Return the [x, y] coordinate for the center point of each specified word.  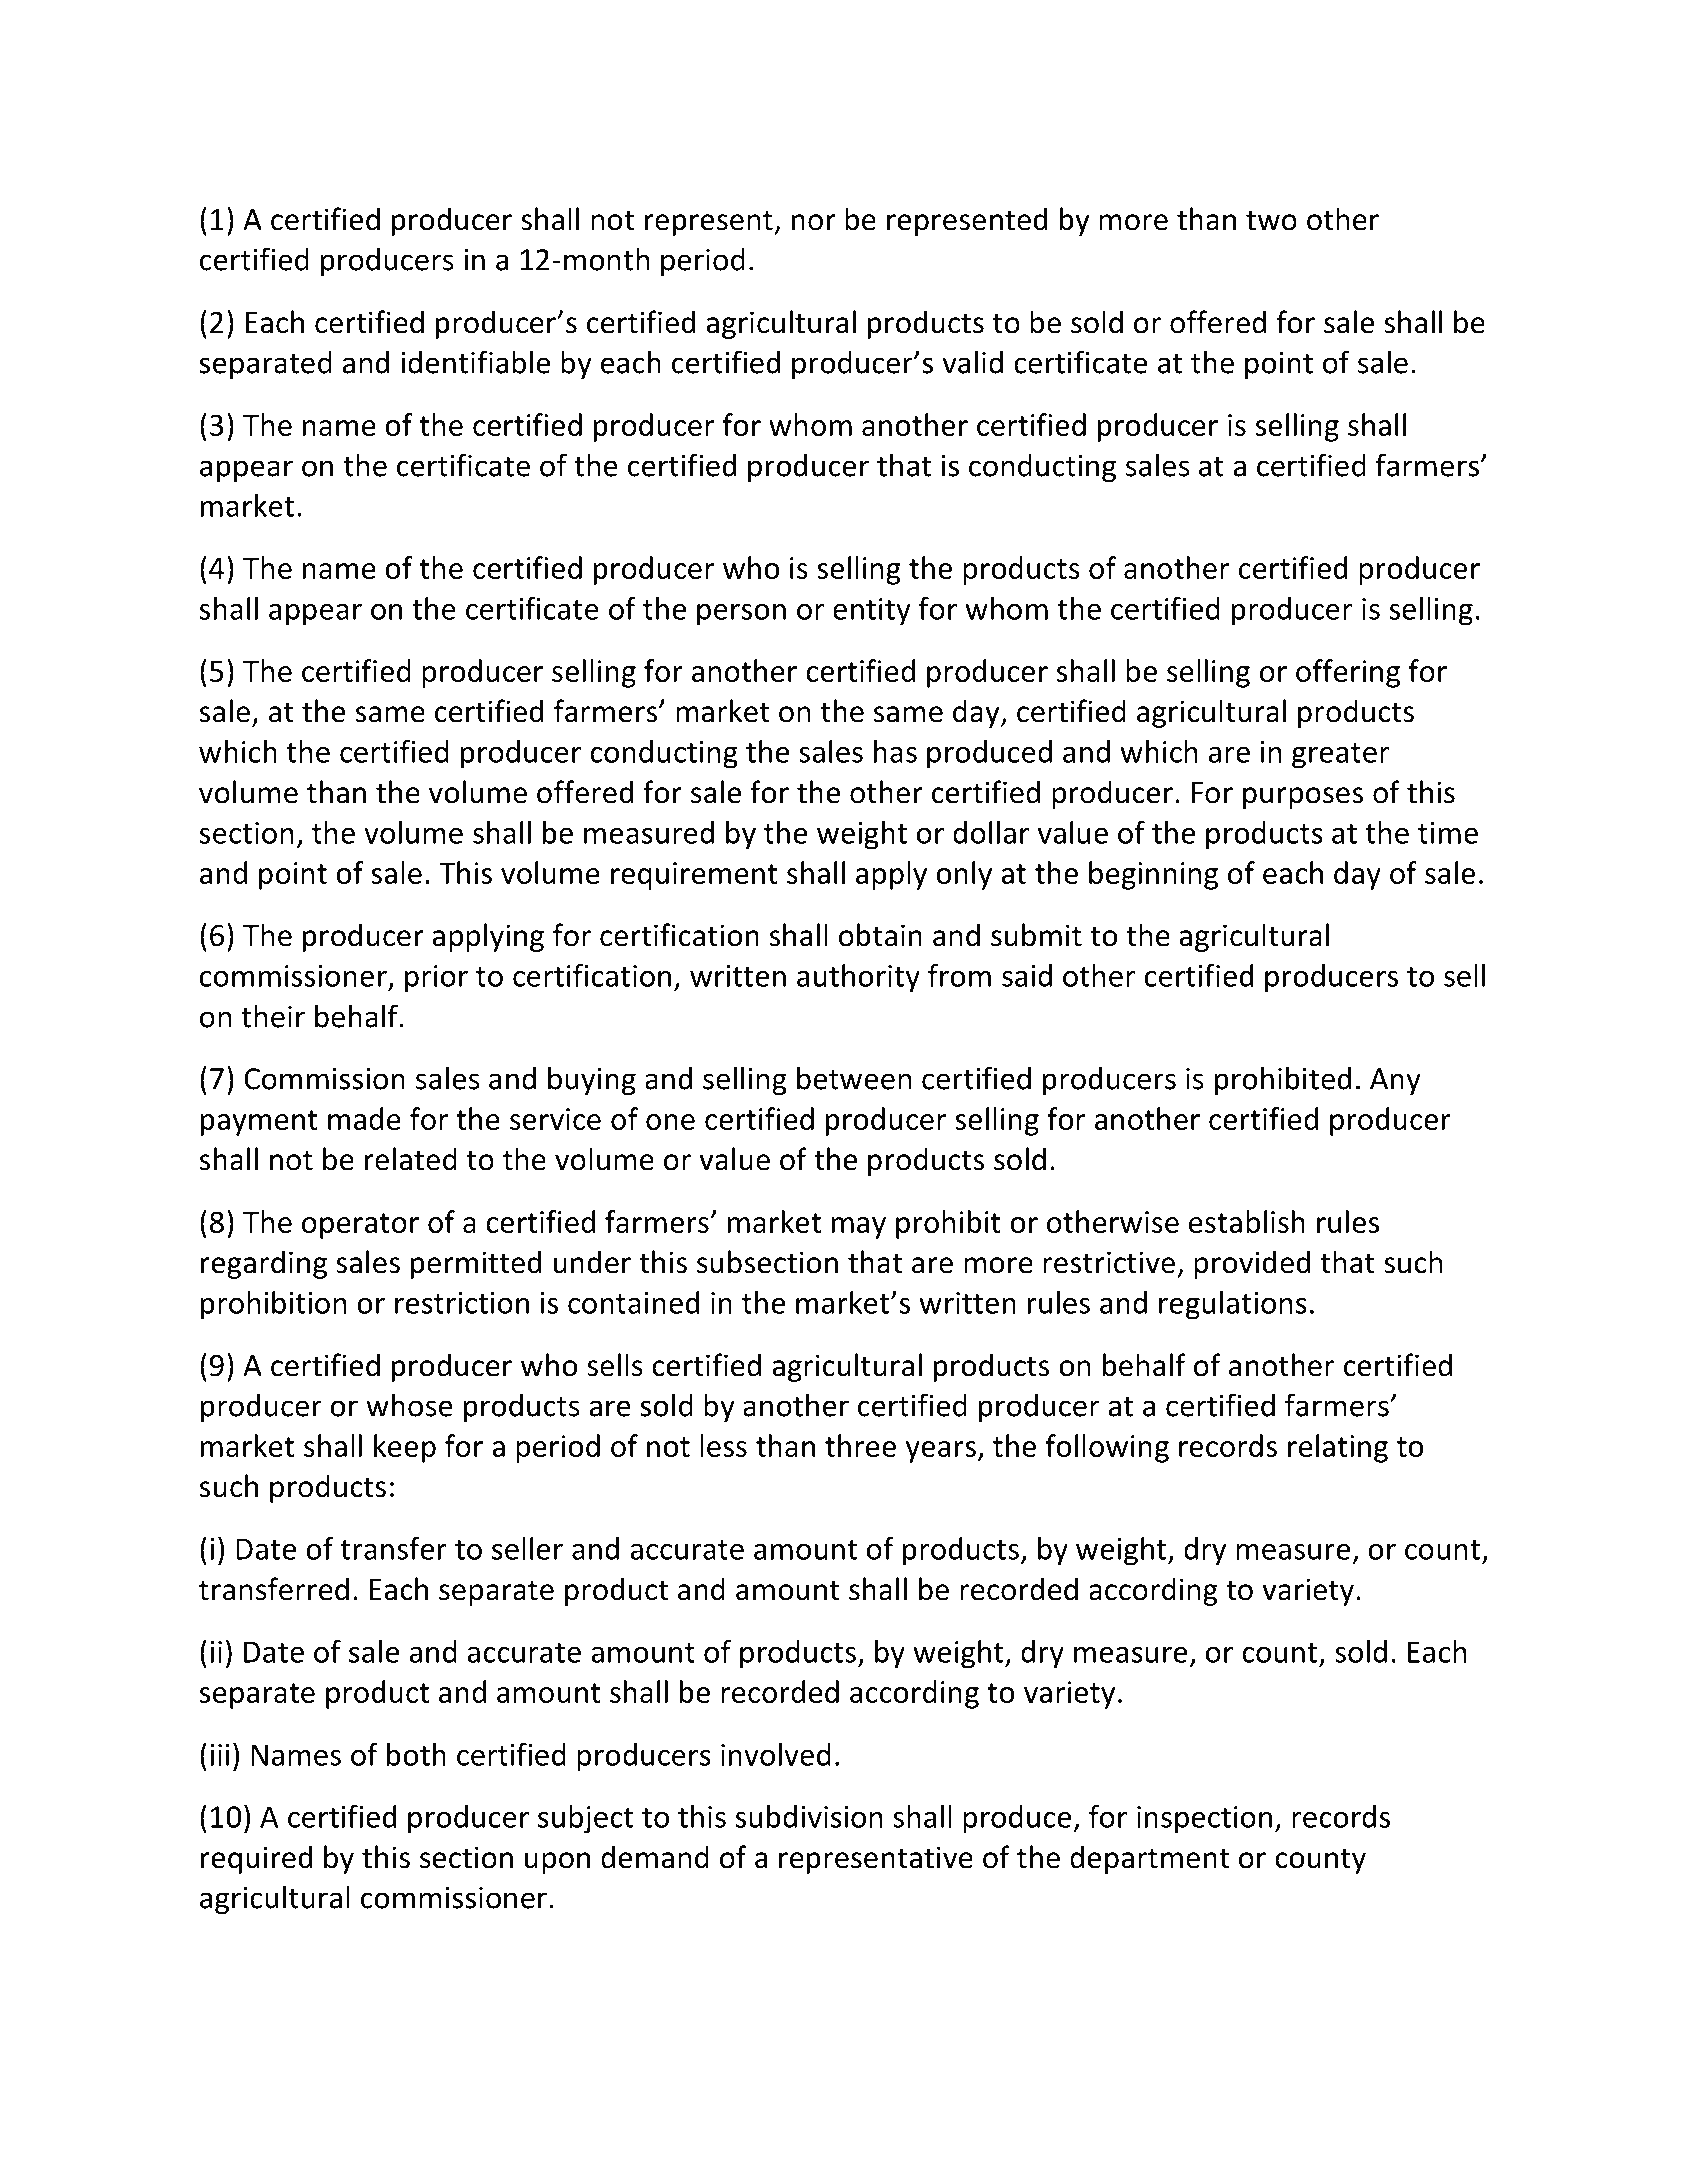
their [273, 1016]
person [741, 615]
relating [1338, 1448]
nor [814, 222]
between [854, 1078]
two [1271, 220]
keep [405, 1448]
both [416, 1754]
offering [1348, 673]
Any [1395, 1081]
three [860, 1445]
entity [872, 612]
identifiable [475, 362]
